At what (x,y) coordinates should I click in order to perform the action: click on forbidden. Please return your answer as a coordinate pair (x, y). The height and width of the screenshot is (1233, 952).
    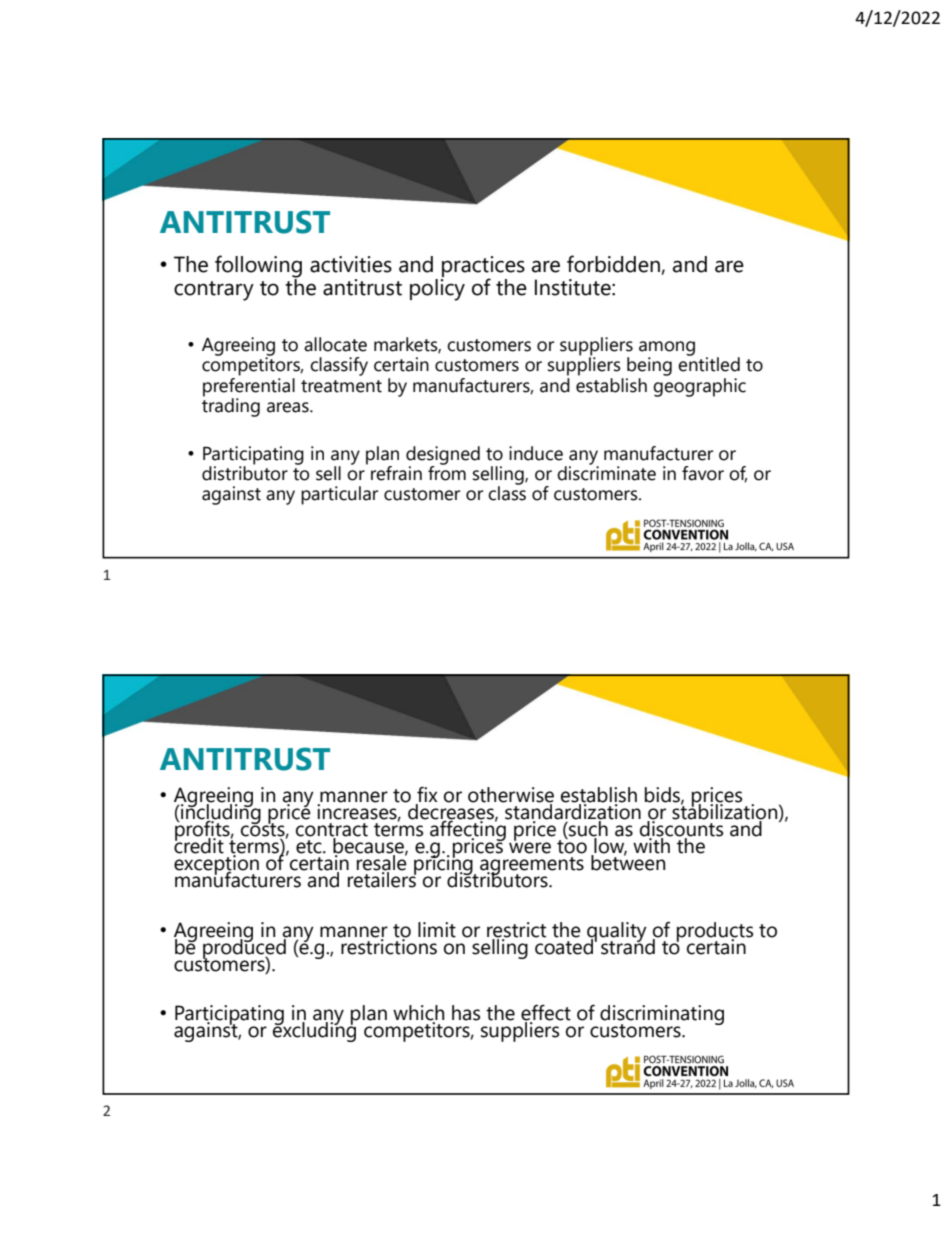
    Looking at the image, I should click on (613, 264).
